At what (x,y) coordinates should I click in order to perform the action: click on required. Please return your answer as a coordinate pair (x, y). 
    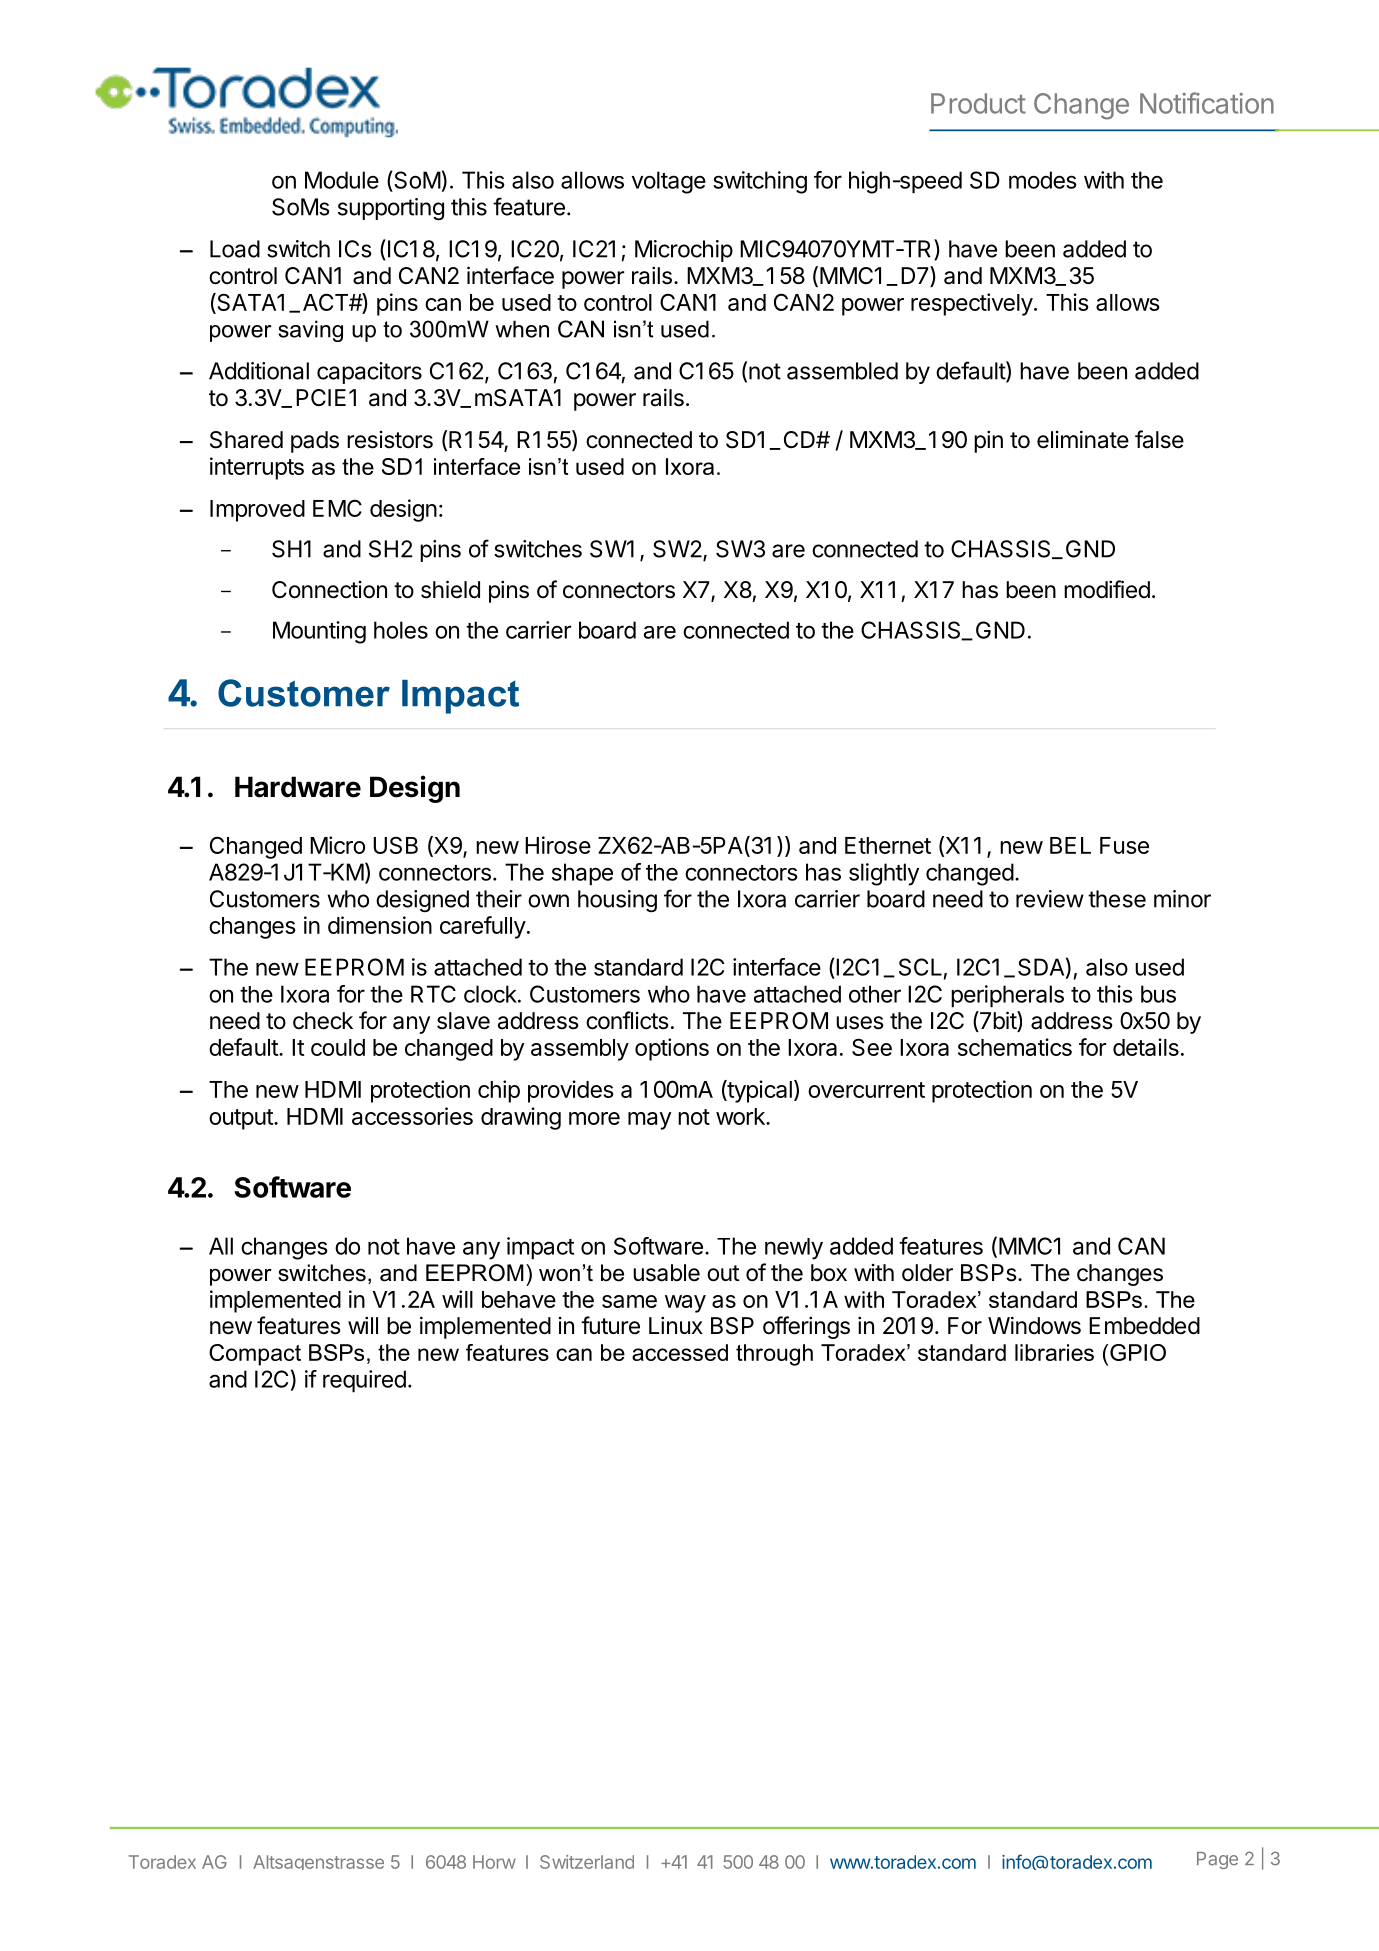
    Looking at the image, I should click on (364, 1381).
